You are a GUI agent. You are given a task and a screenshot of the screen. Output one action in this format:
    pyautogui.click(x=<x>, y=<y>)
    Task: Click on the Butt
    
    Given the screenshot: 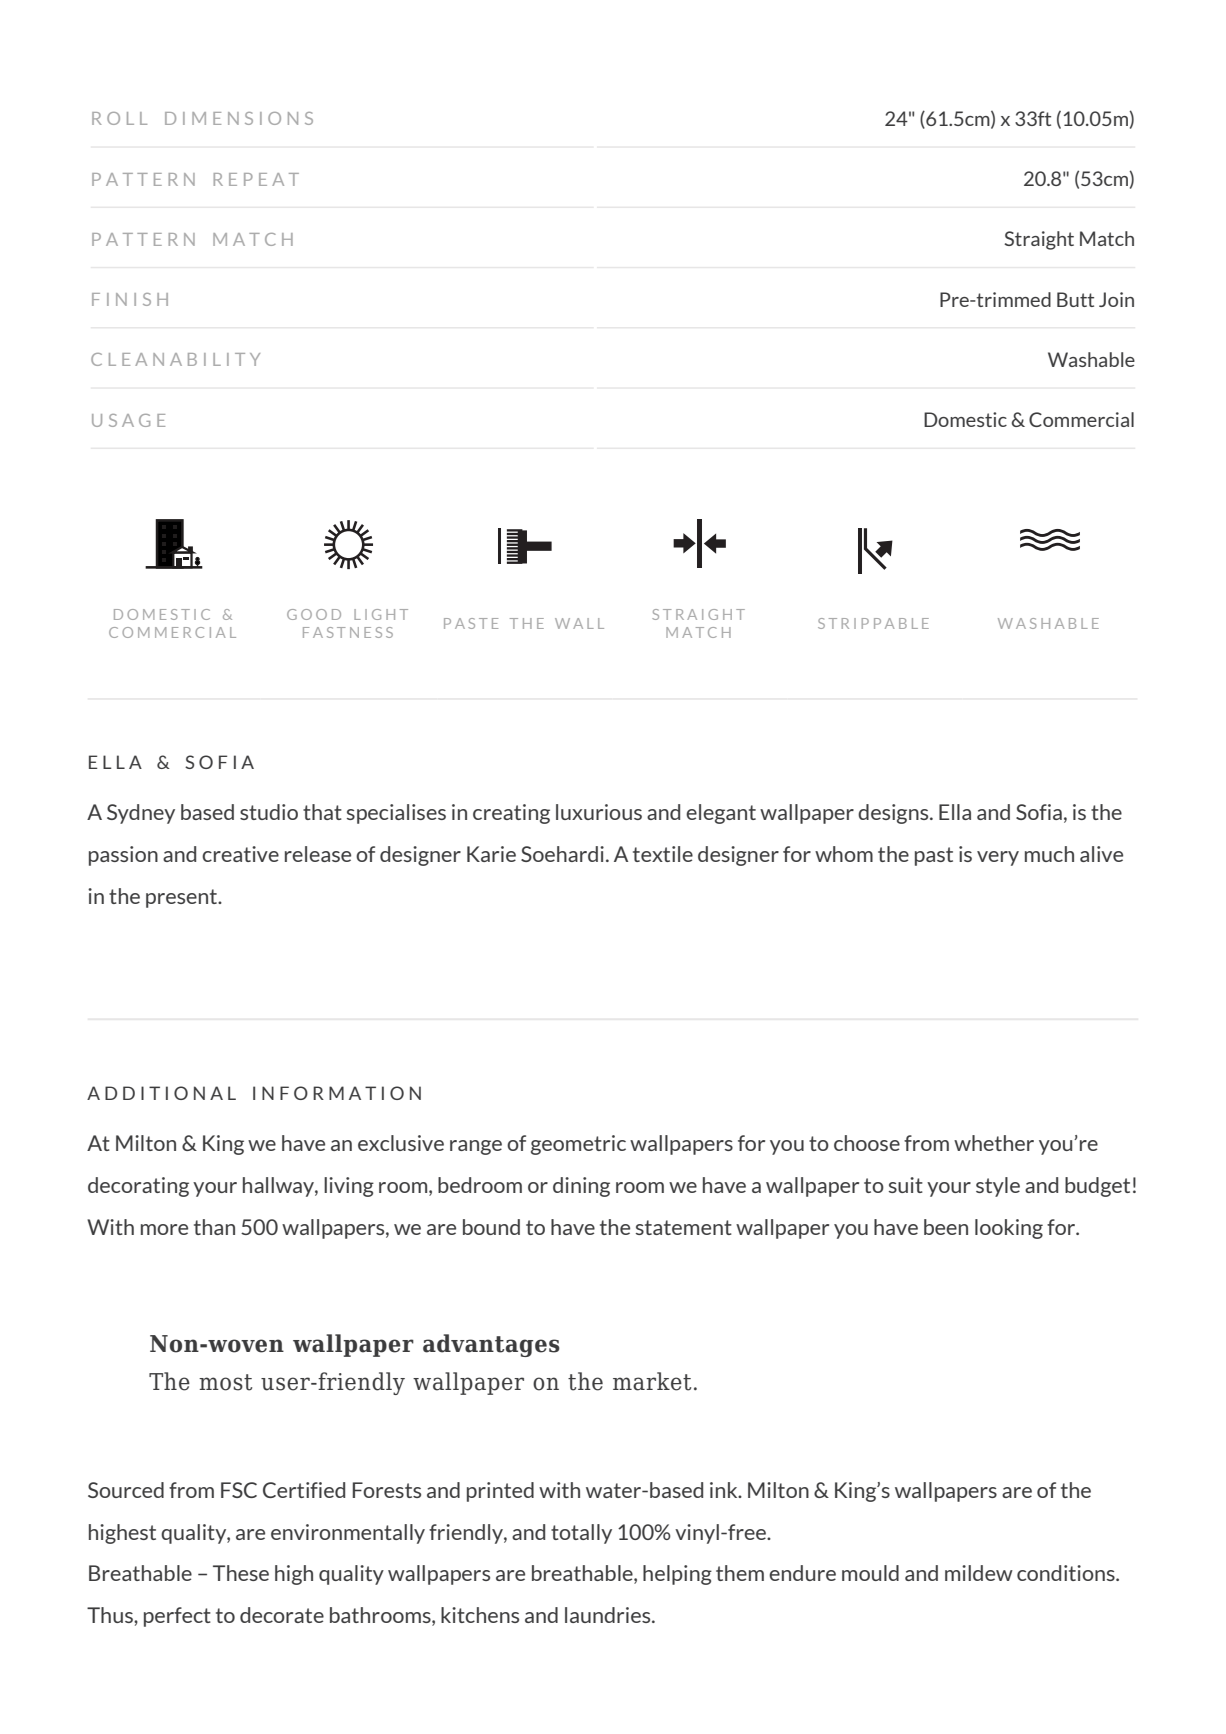 What is the action you would take?
    pyautogui.click(x=1075, y=299)
